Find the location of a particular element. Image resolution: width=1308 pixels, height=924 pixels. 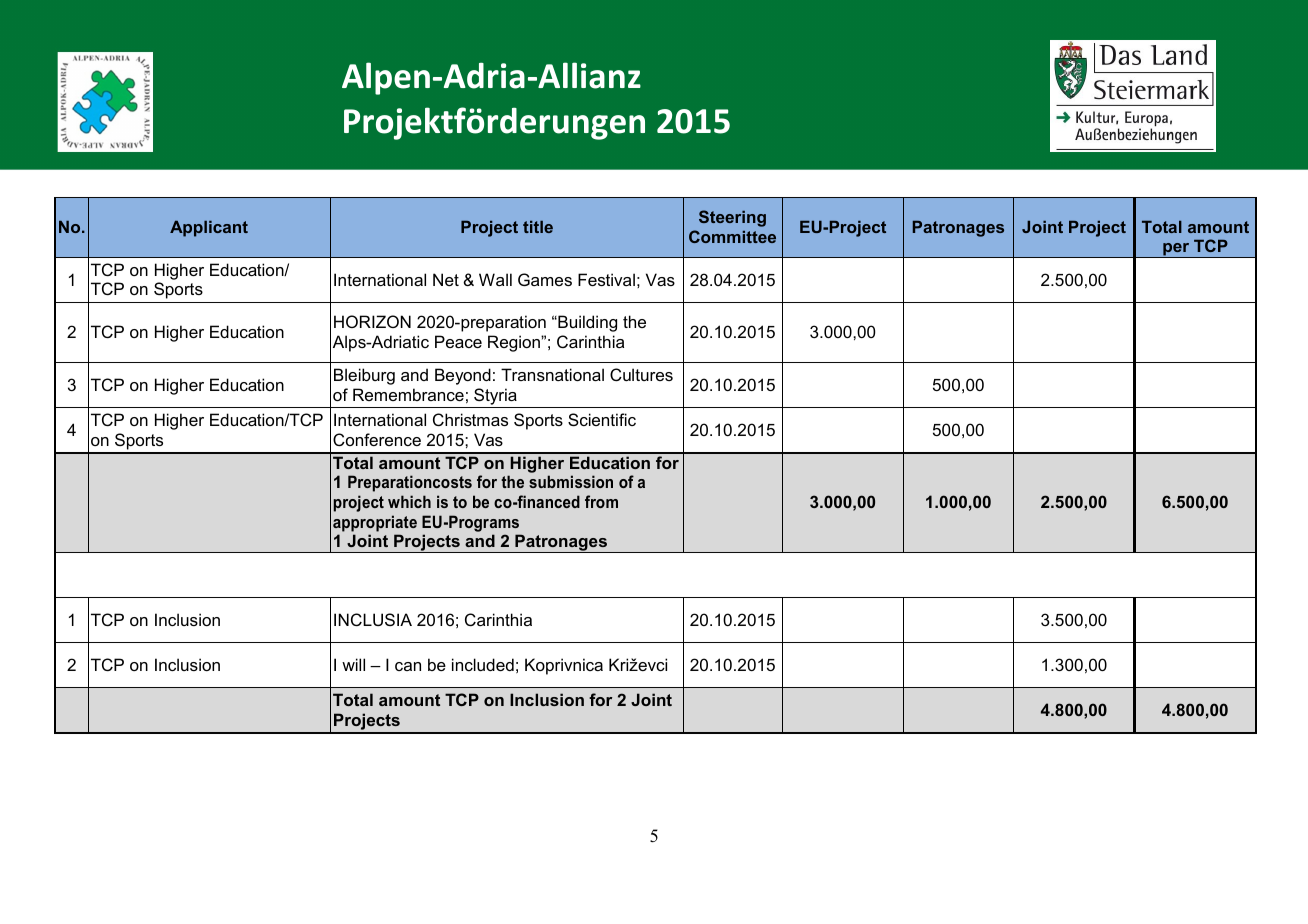

per is located at coordinates (1176, 250).
